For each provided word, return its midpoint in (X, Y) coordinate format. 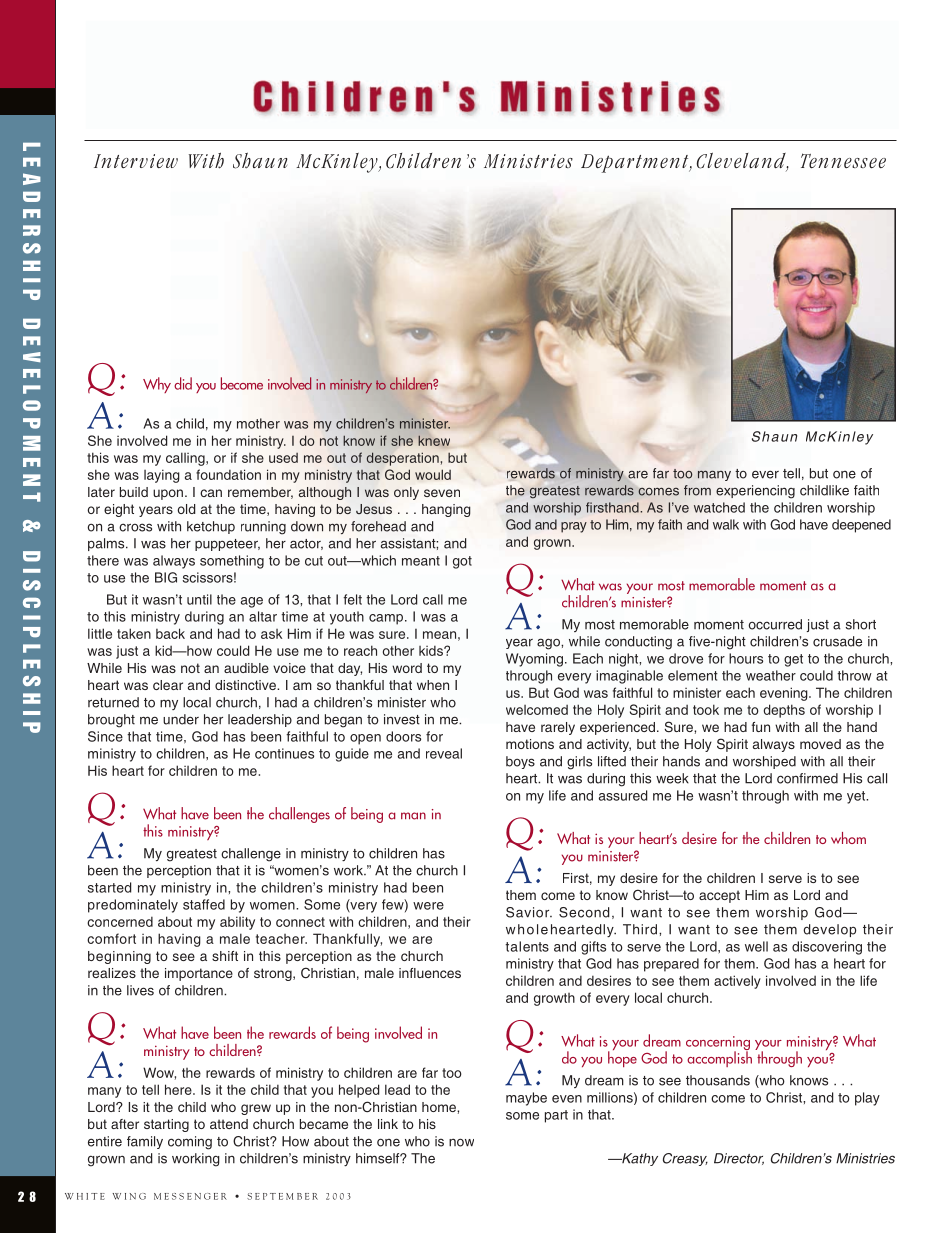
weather (771, 675)
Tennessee (843, 160)
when (433, 685)
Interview (136, 161)
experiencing (755, 492)
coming (190, 1143)
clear (168, 685)
